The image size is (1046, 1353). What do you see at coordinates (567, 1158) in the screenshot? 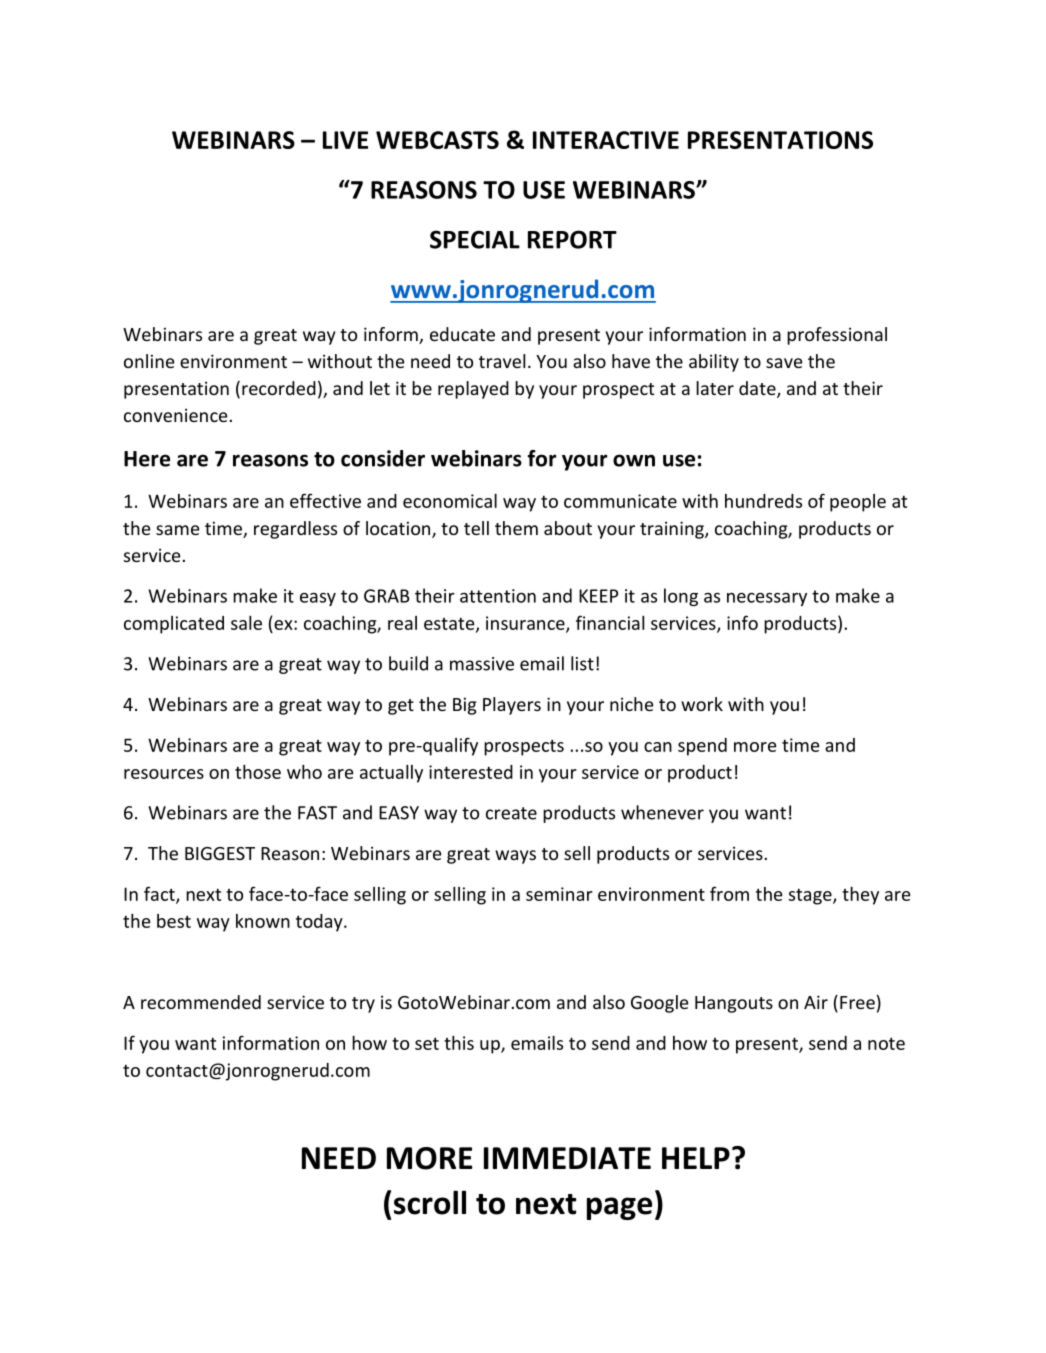
I see `IMMEDIATE` at bounding box center [567, 1158].
